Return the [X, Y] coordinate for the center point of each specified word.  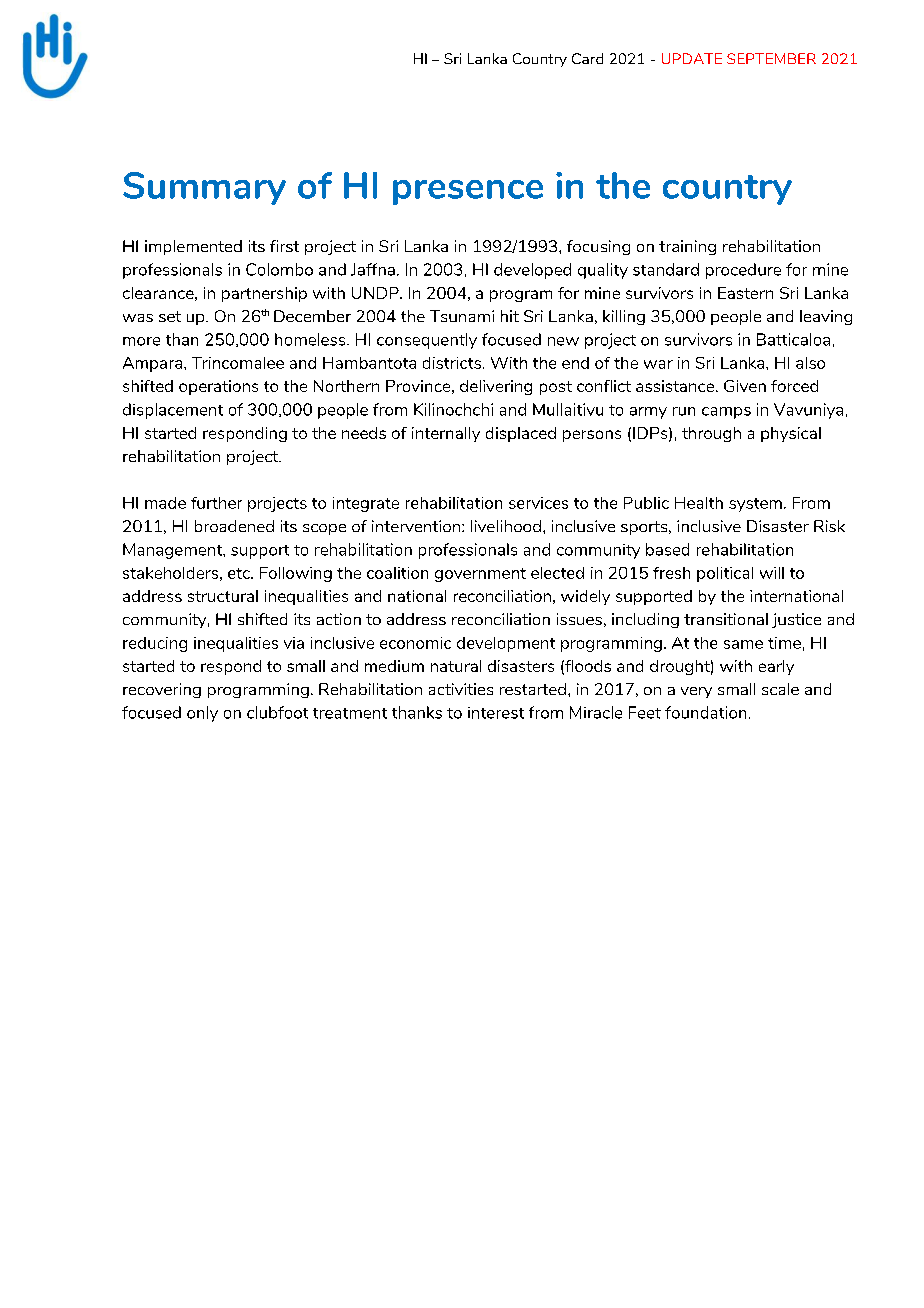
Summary [204, 188]
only [202, 714]
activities [461, 689]
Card [587, 58]
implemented [193, 247]
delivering [496, 387]
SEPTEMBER [771, 58]
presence [468, 192]
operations [218, 387]
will [772, 573]
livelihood [506, 526]
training [687, 247]
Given [745, 386]
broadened [234, 526]
